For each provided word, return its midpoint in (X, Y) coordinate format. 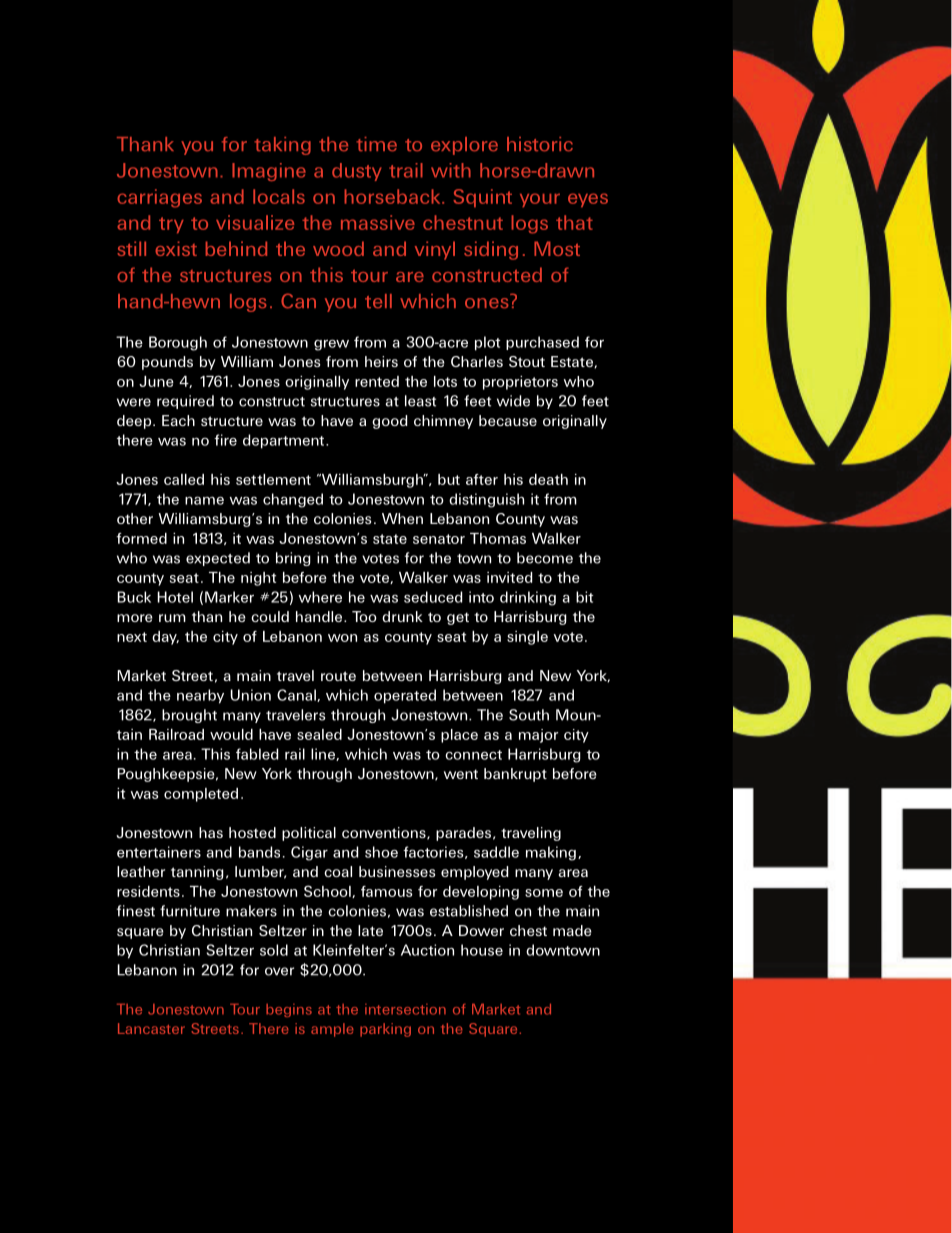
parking (385, 1030)
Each (178, 420)
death (548, 479)
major (538, 736)
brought (189, 716)
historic (540, 144)
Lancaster (151, 1028)
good (389, 422)
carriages (159, 198)
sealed (319, 734)
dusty (356, 172)
